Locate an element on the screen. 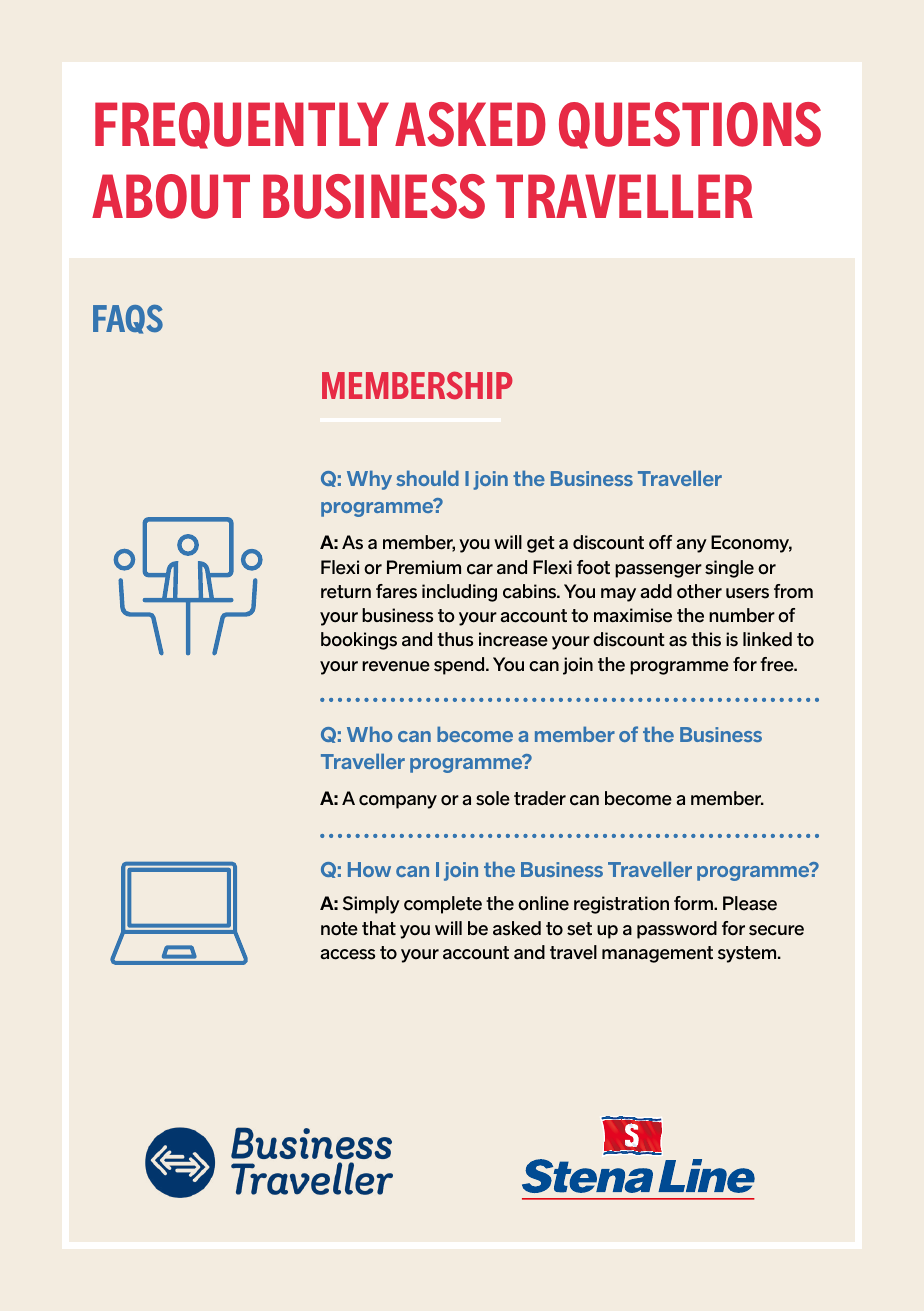 This screenshot has height=1311, width=924. return is located at coordinates (346, 592).
